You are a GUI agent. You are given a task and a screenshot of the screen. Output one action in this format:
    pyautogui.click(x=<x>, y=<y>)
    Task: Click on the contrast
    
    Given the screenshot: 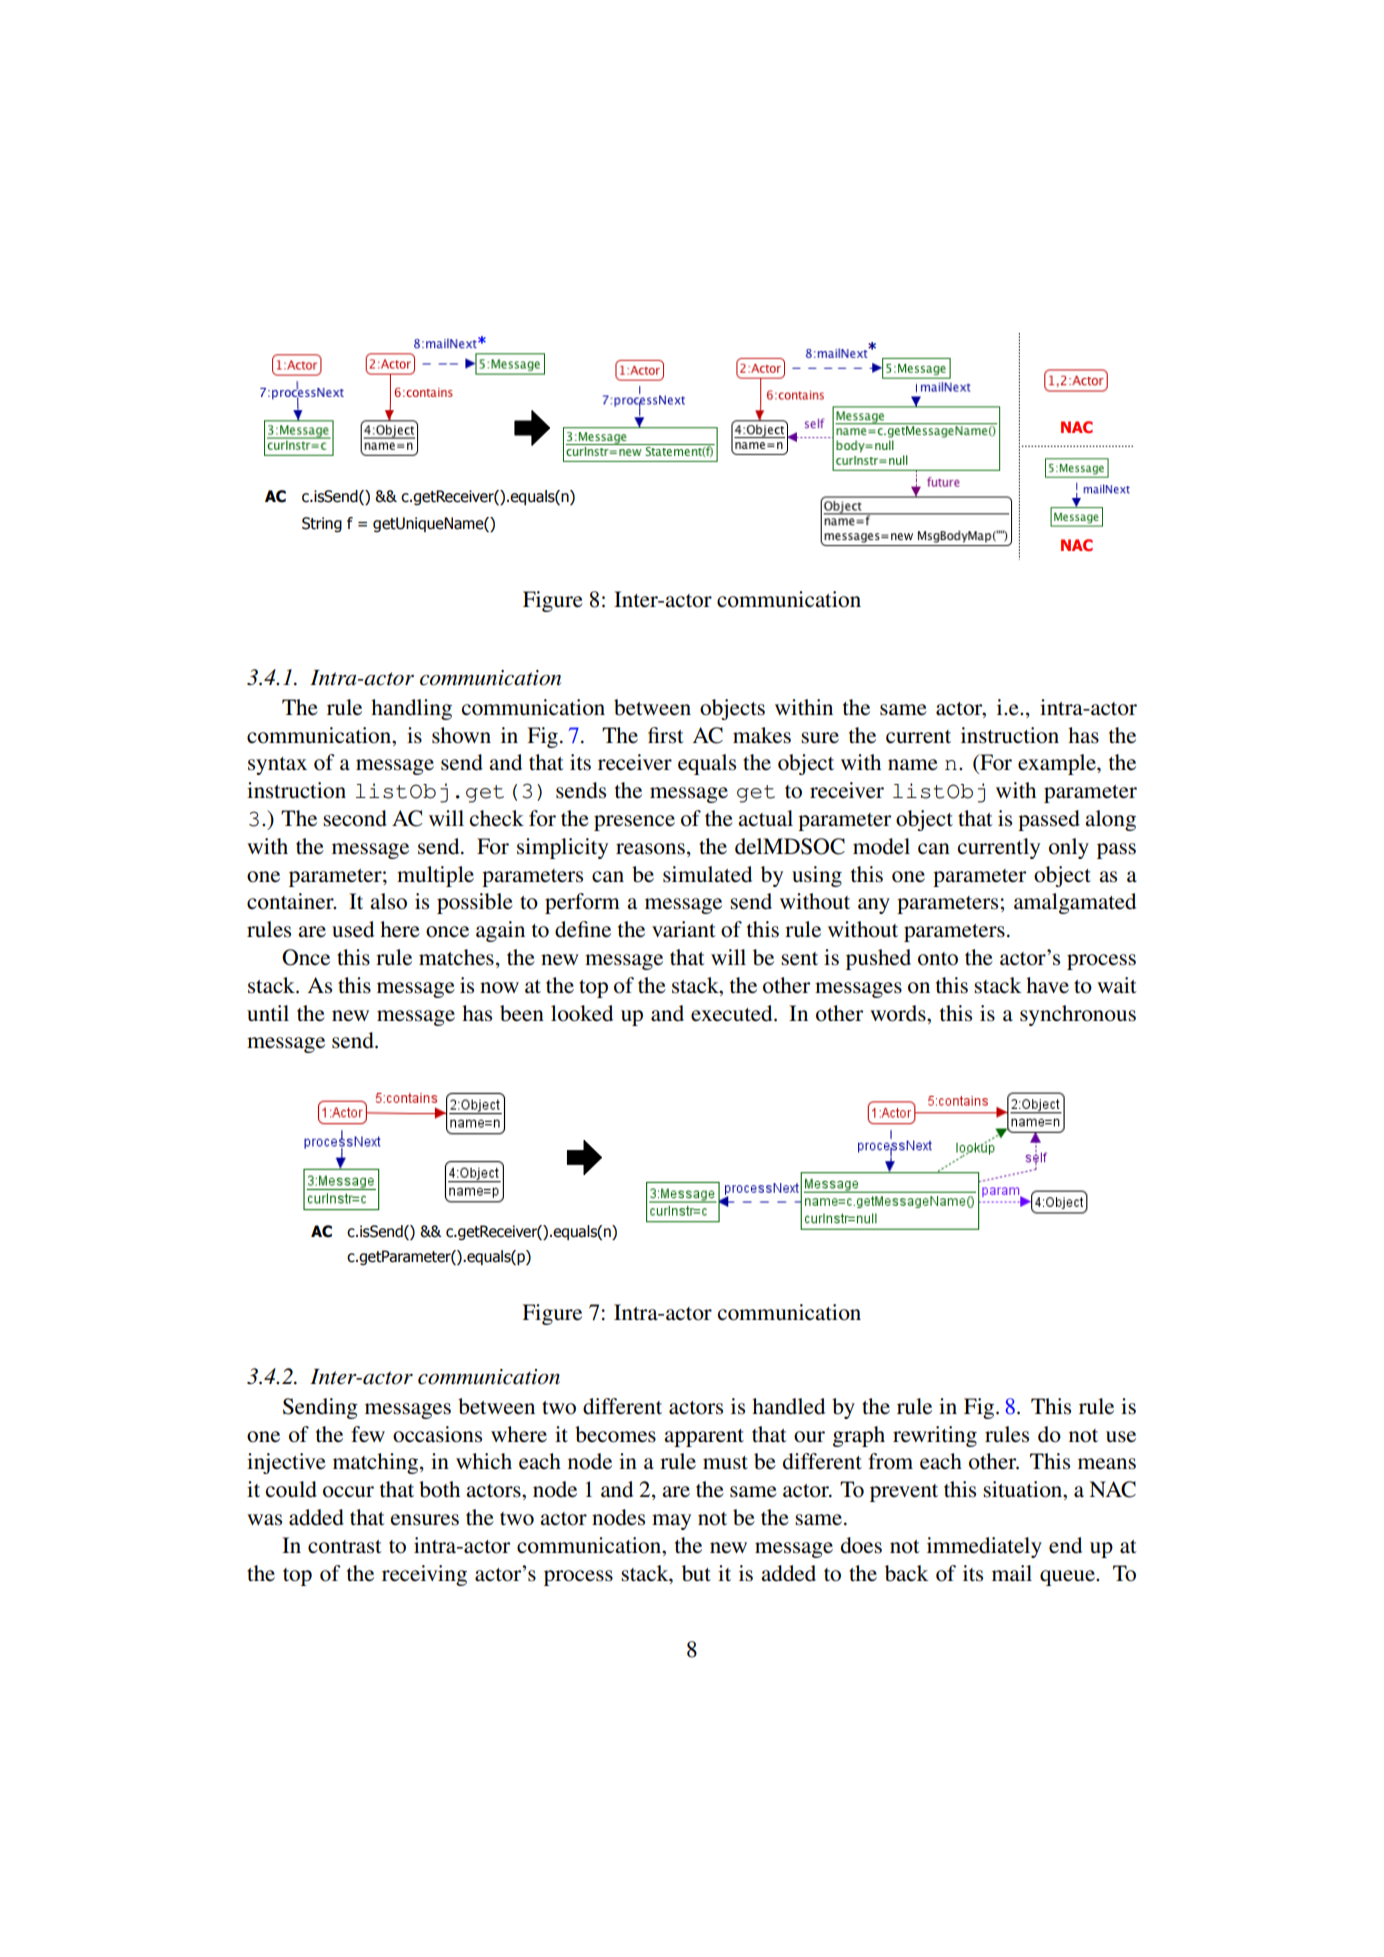 What is the action you would take?
    pyautogui.click(x=345, y=1547)
